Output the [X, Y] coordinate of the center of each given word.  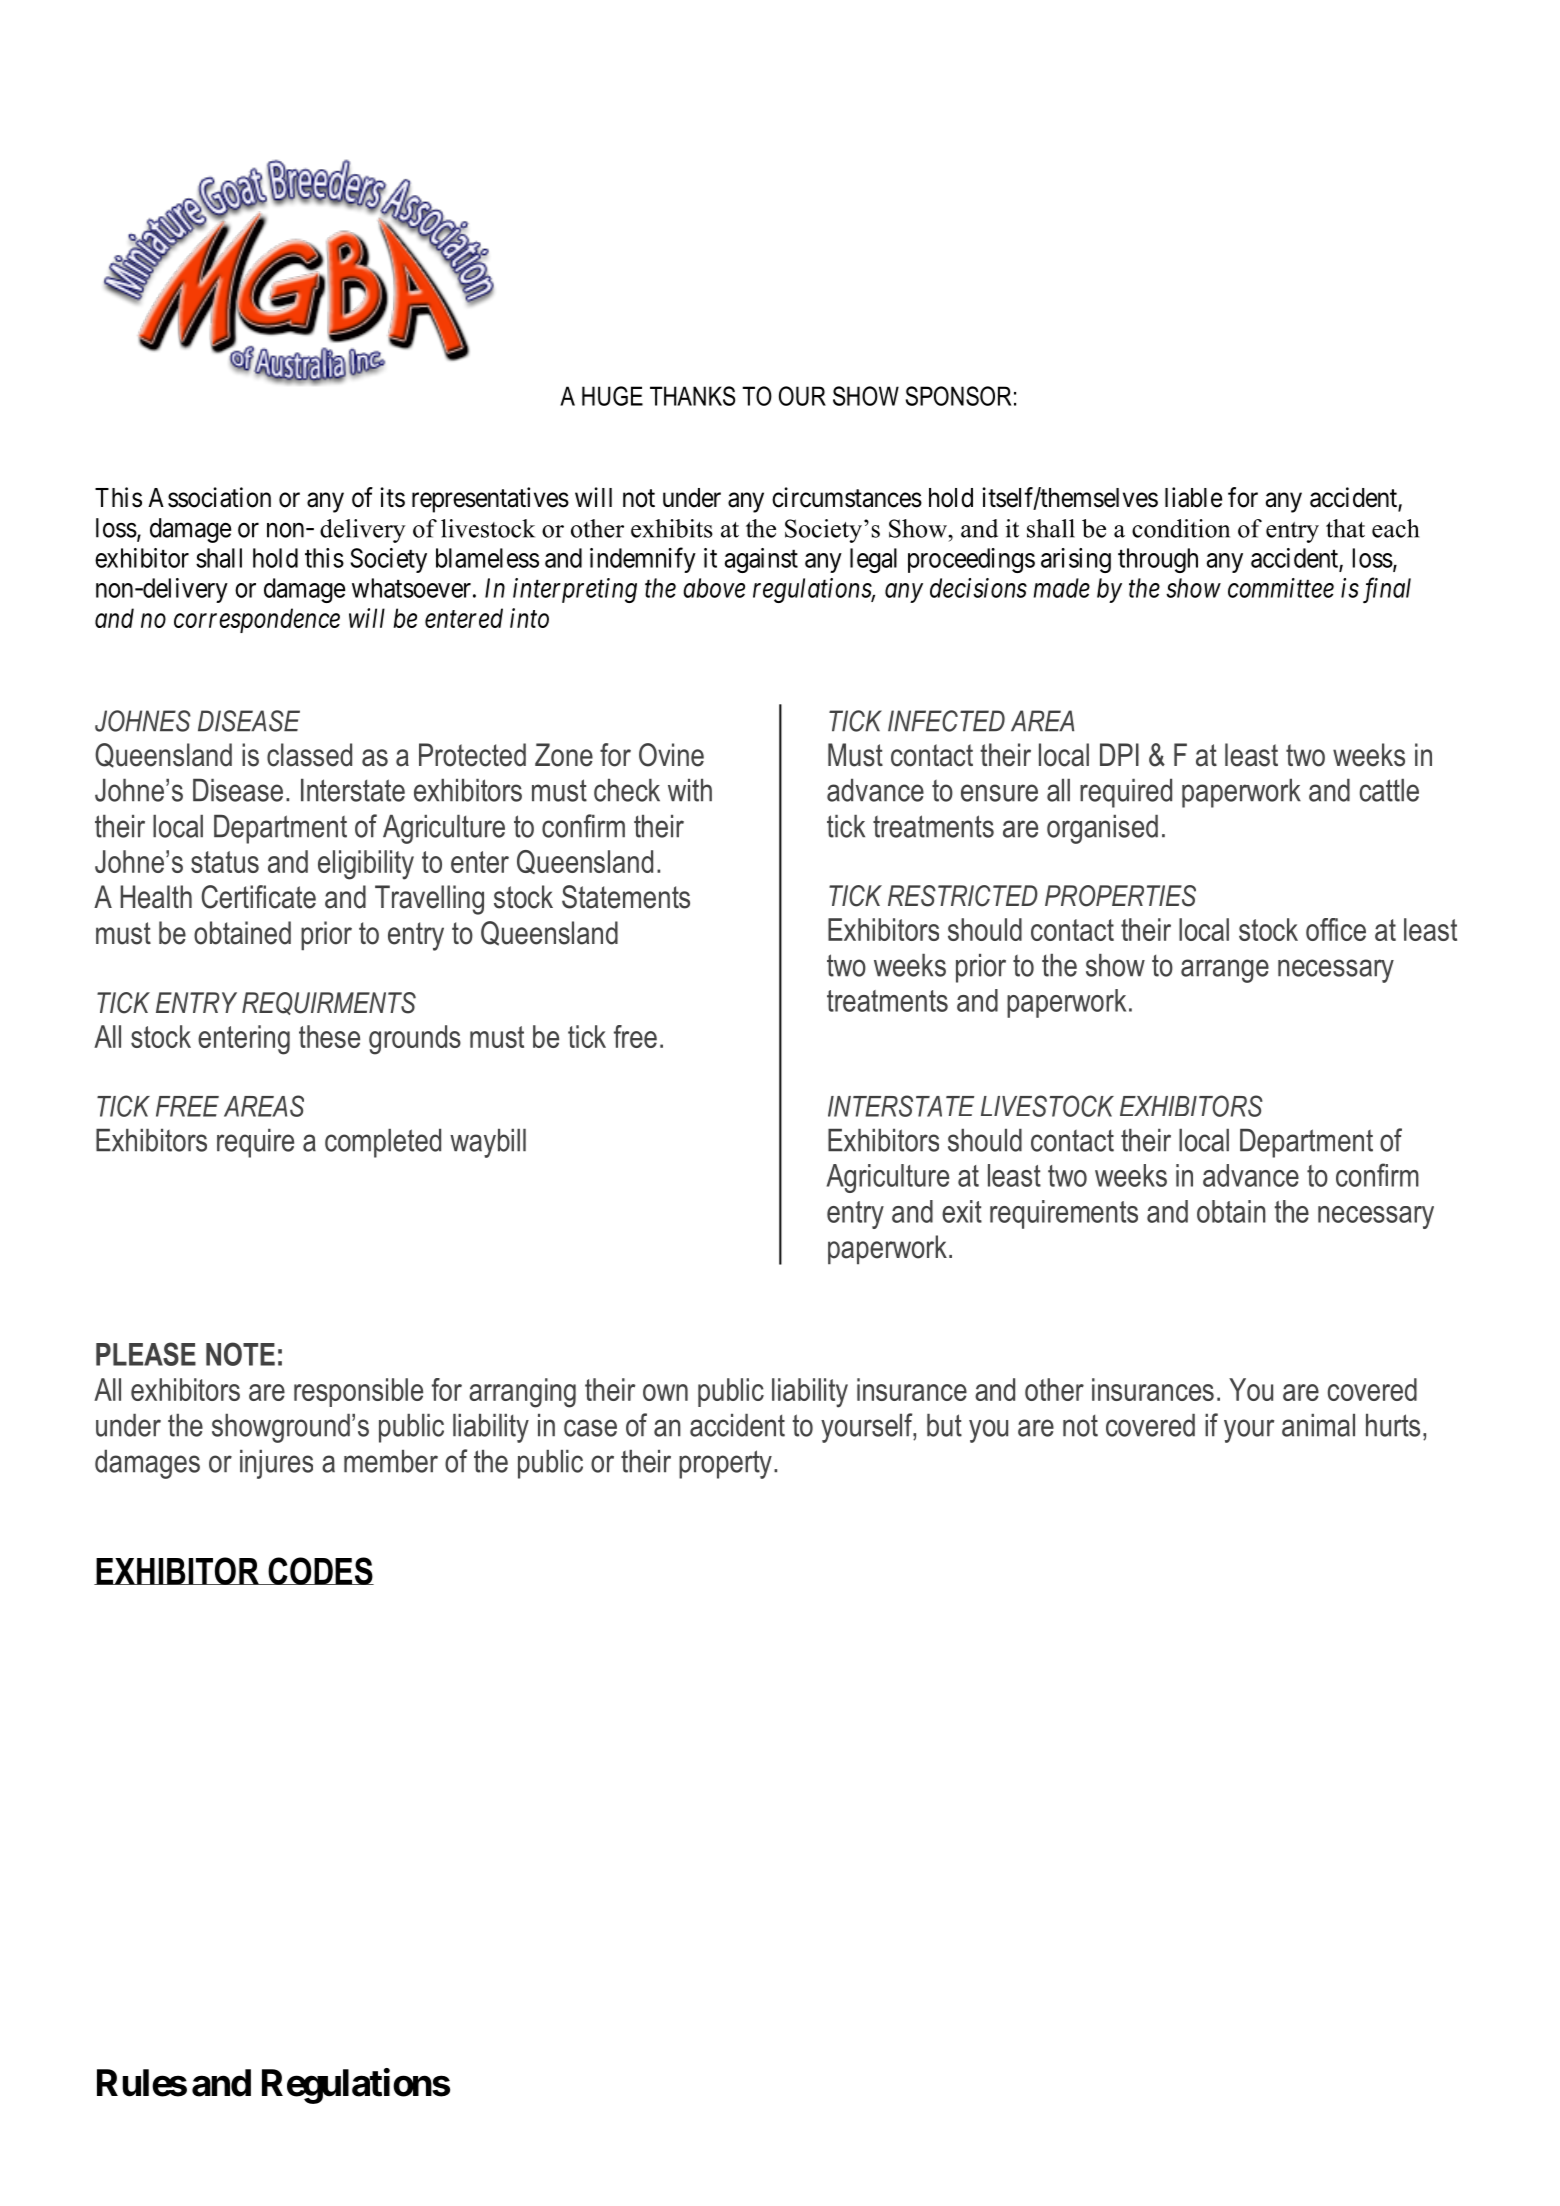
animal [1318, 1425]
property [725, 1464]
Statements [626, 897]
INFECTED [946, 721]
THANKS [692, 396]
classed [309, 755]
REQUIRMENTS [329, 1003]
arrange [1225, 971]
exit [962, 1211]
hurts [1393, 1425]
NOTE [240, 1354]
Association [209, 497]
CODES [320, 1571]
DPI [1119, 754]
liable [1193, 497]
